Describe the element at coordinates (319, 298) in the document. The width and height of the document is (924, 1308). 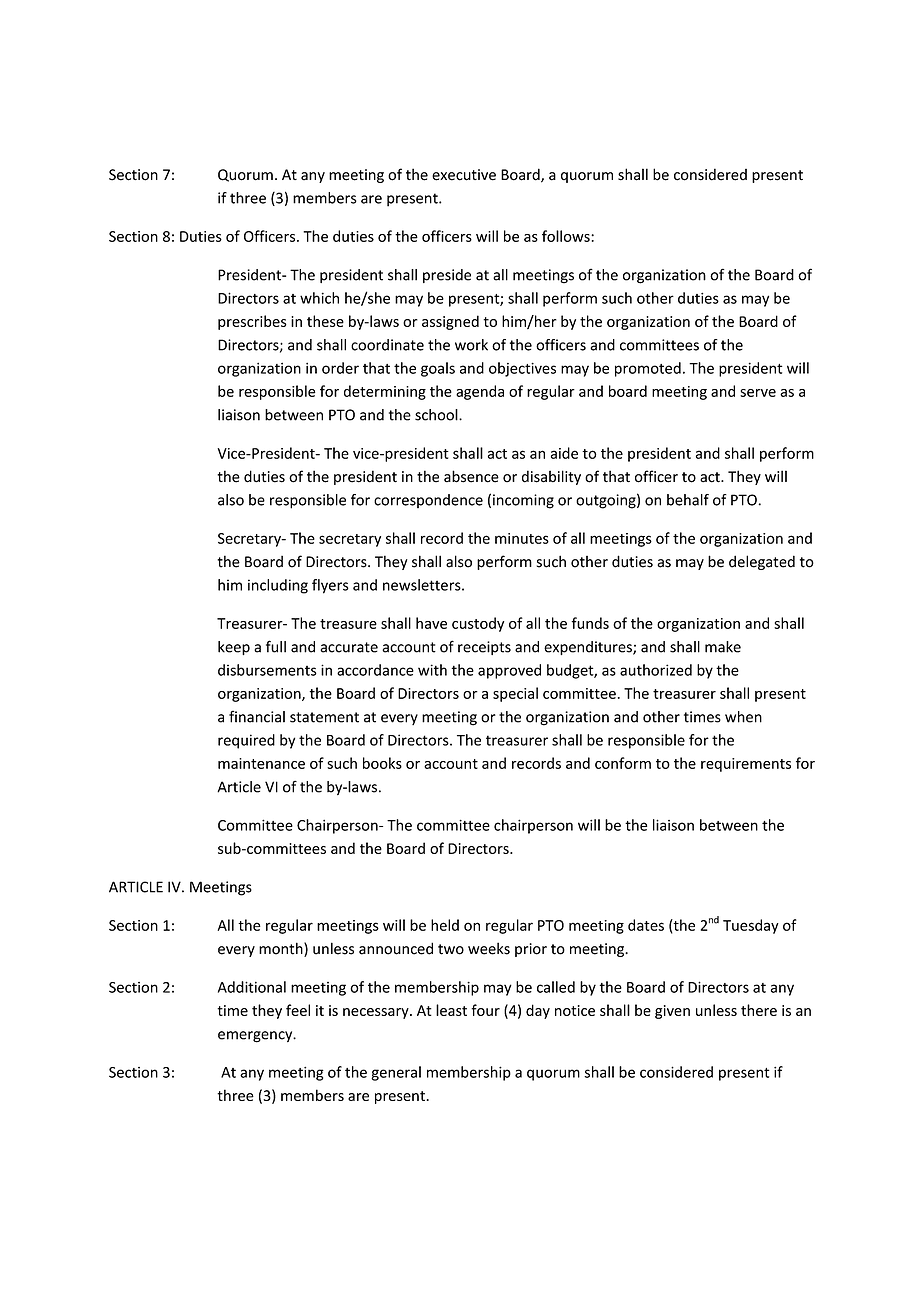
I see `which` at that location.
